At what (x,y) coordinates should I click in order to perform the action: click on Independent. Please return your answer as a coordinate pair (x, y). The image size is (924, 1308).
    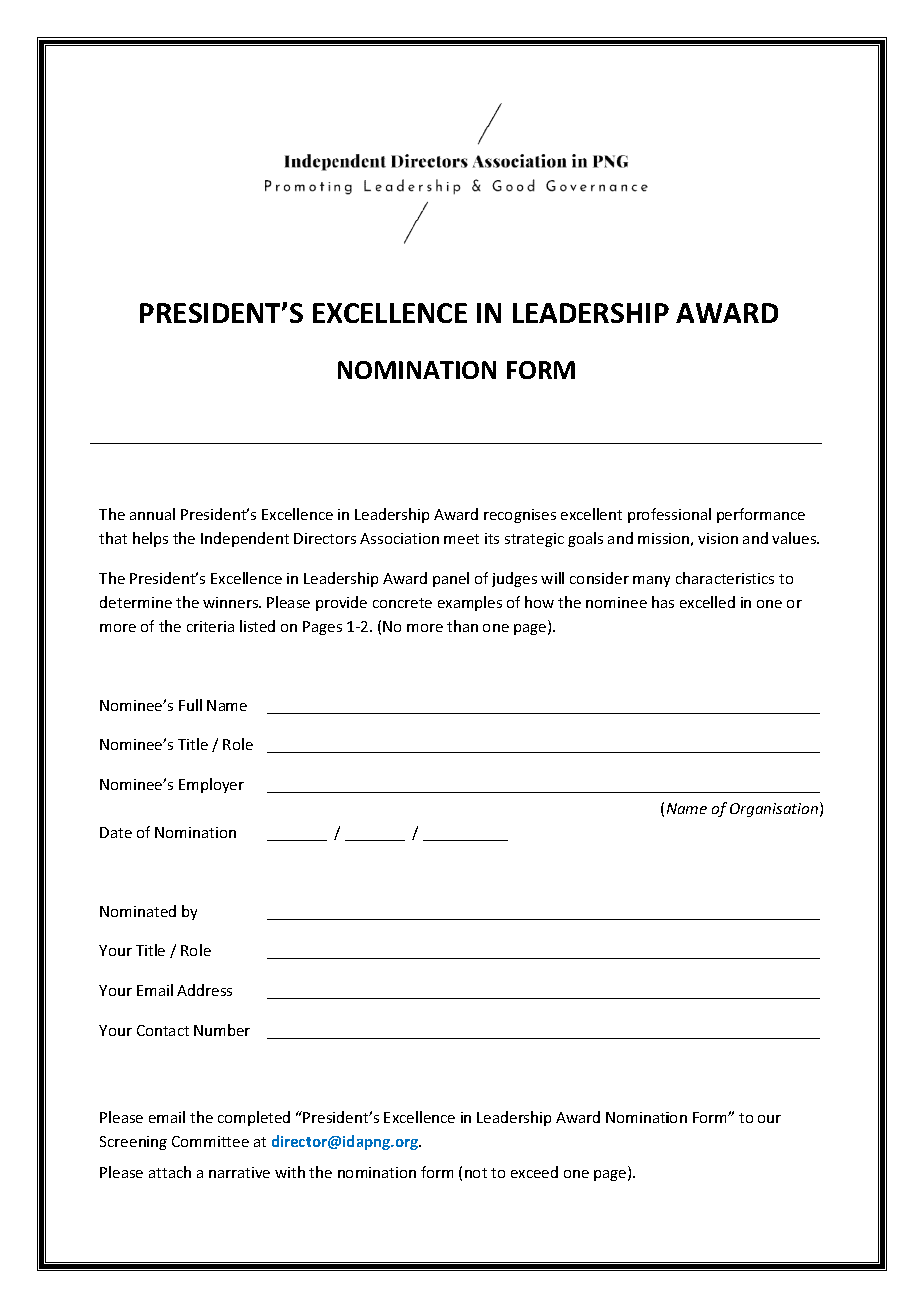
    Looking at the image, I should click on (245, 539).
